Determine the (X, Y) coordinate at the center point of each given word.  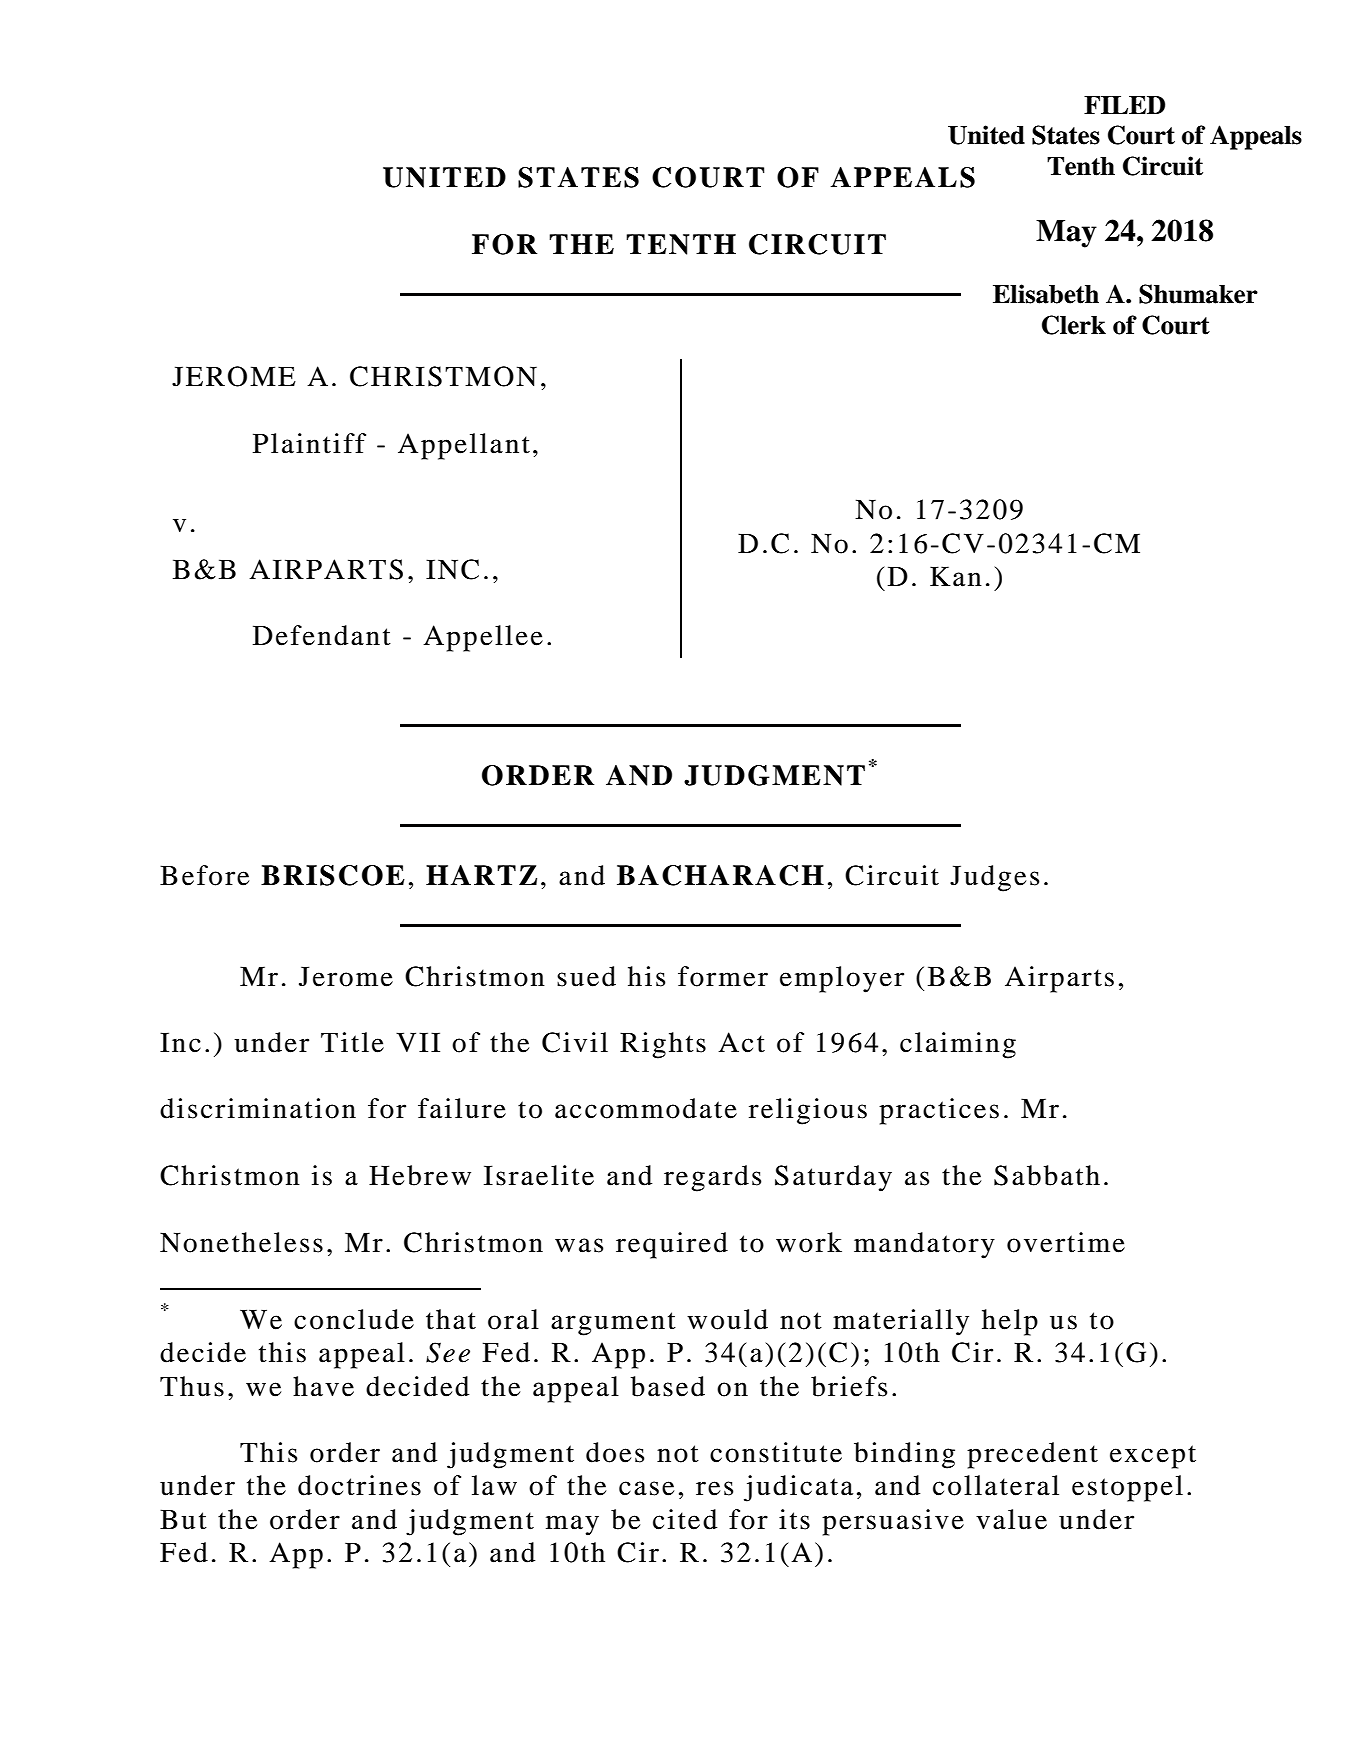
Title (352, 1042)
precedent (1032, 1455)
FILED (1124, 105)
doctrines (359, 1485)
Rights (663, 1045)
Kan (956, 576)
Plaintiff (309, 443)
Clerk (1074, 325)
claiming (958, 1045)
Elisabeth (1046, 294)
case (646, 1488)
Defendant (322, 635)
